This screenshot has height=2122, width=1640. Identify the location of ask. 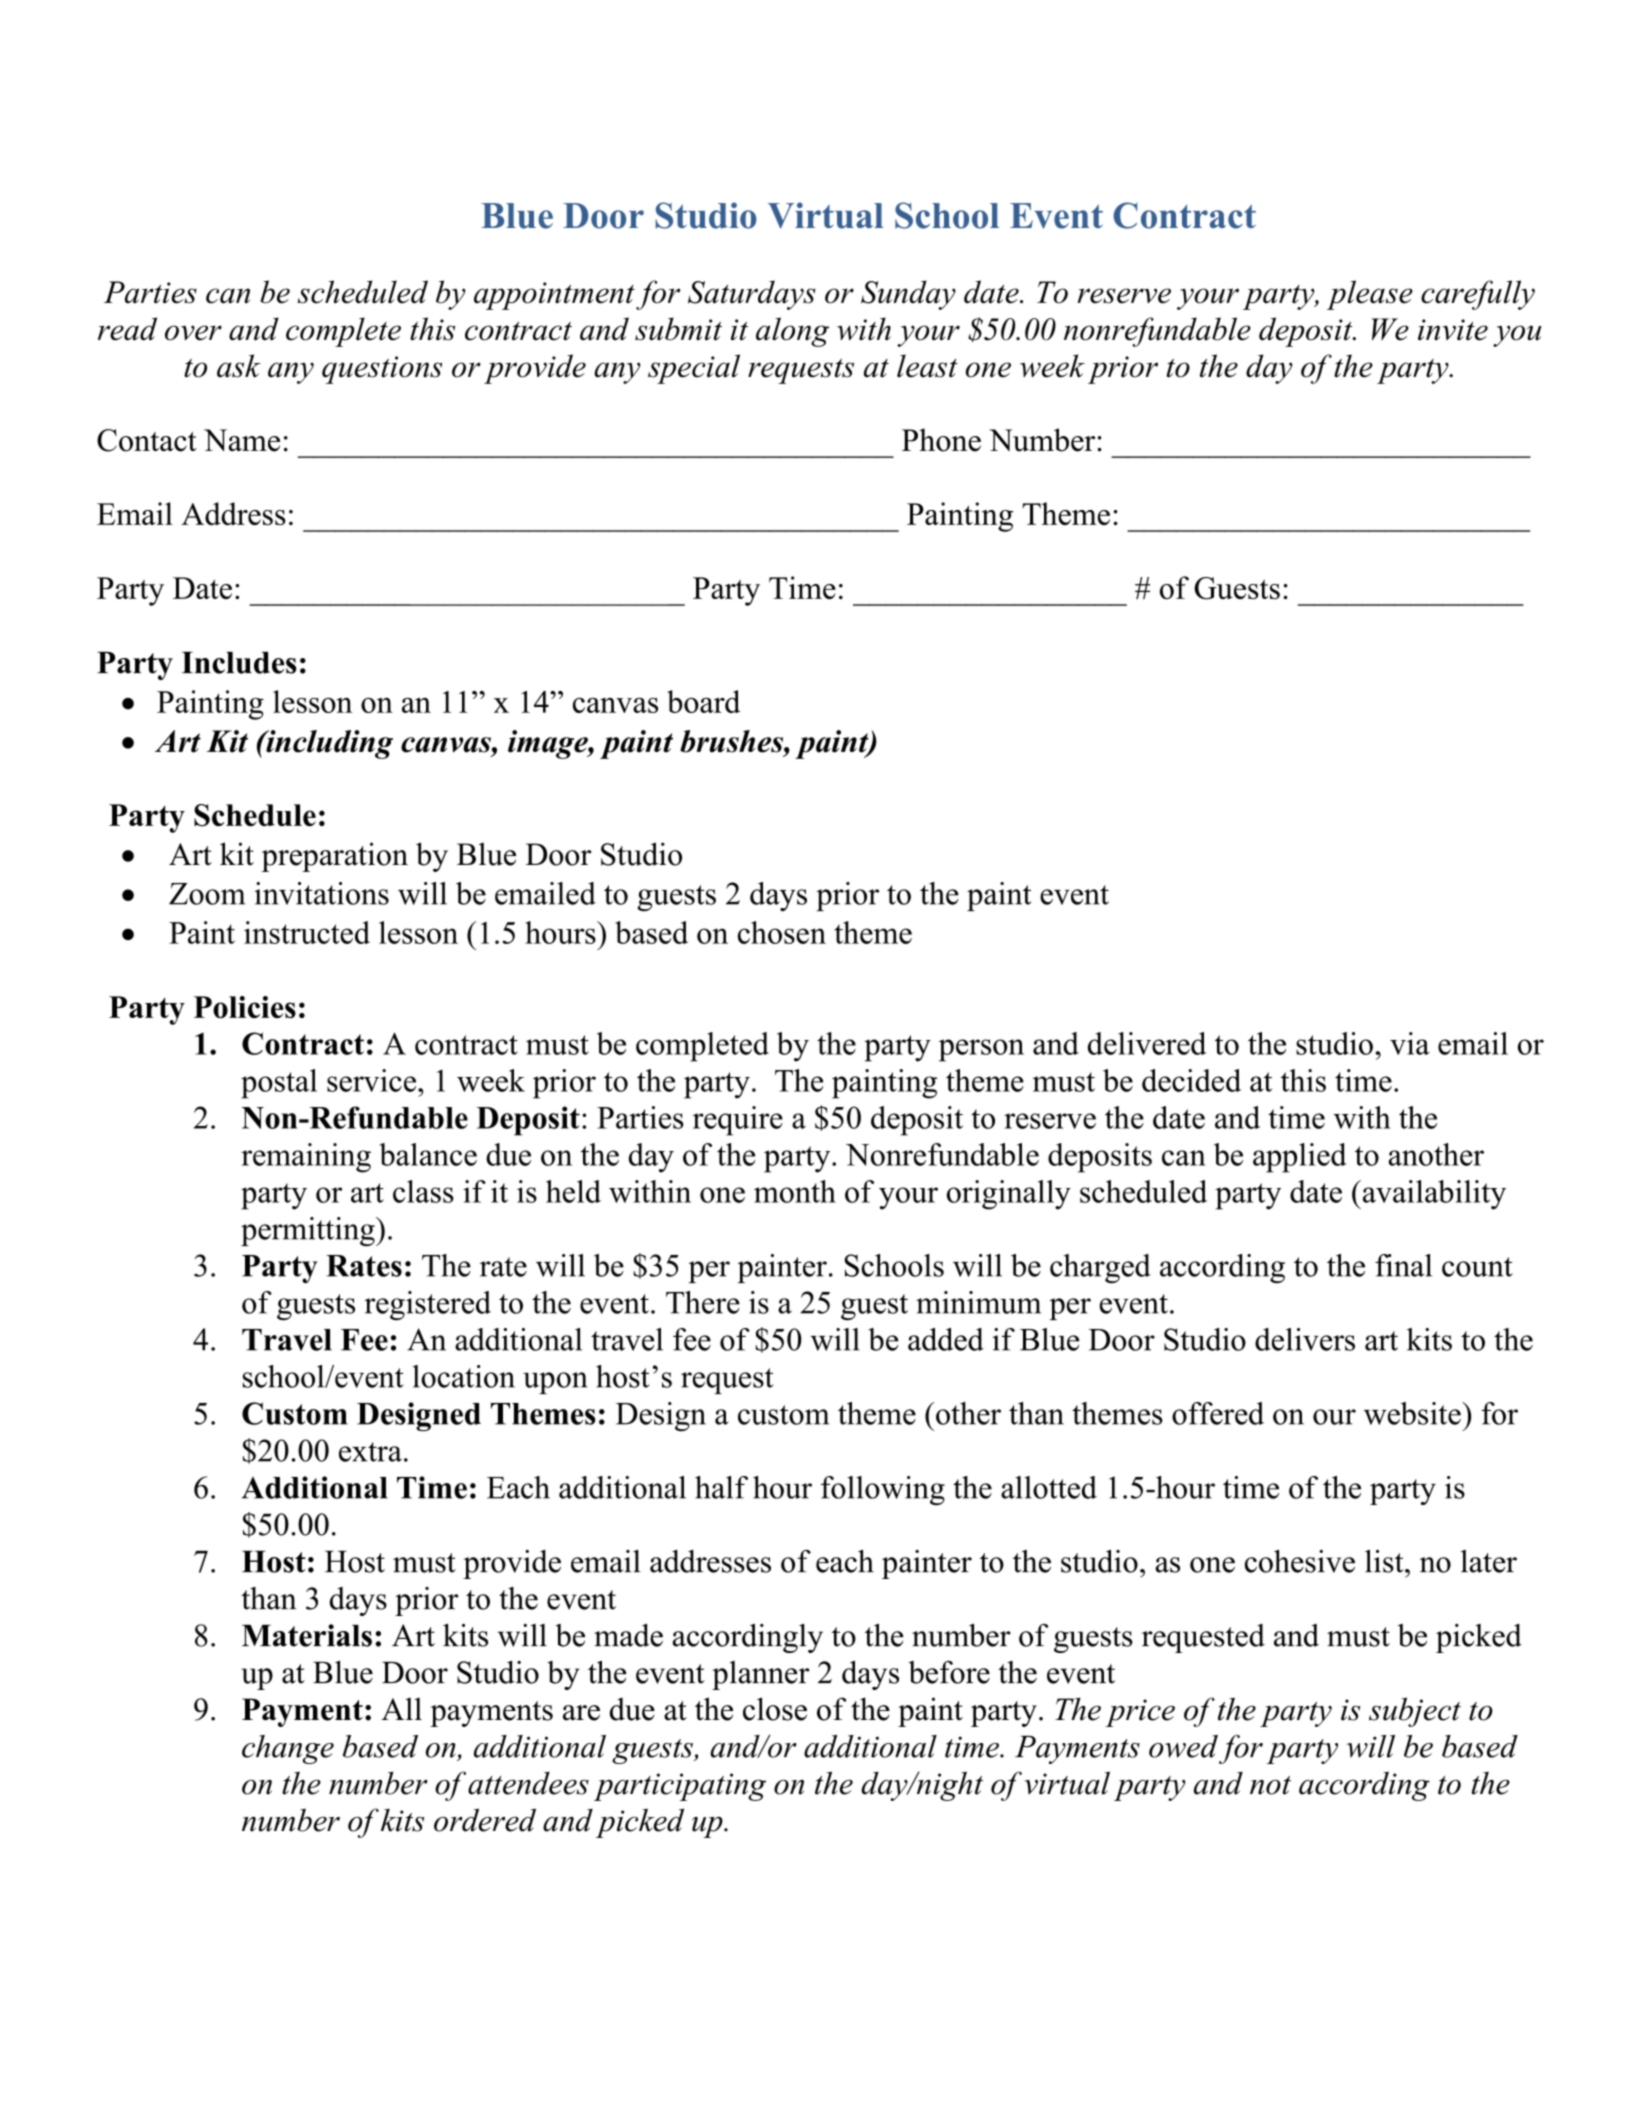
(239, 366).
